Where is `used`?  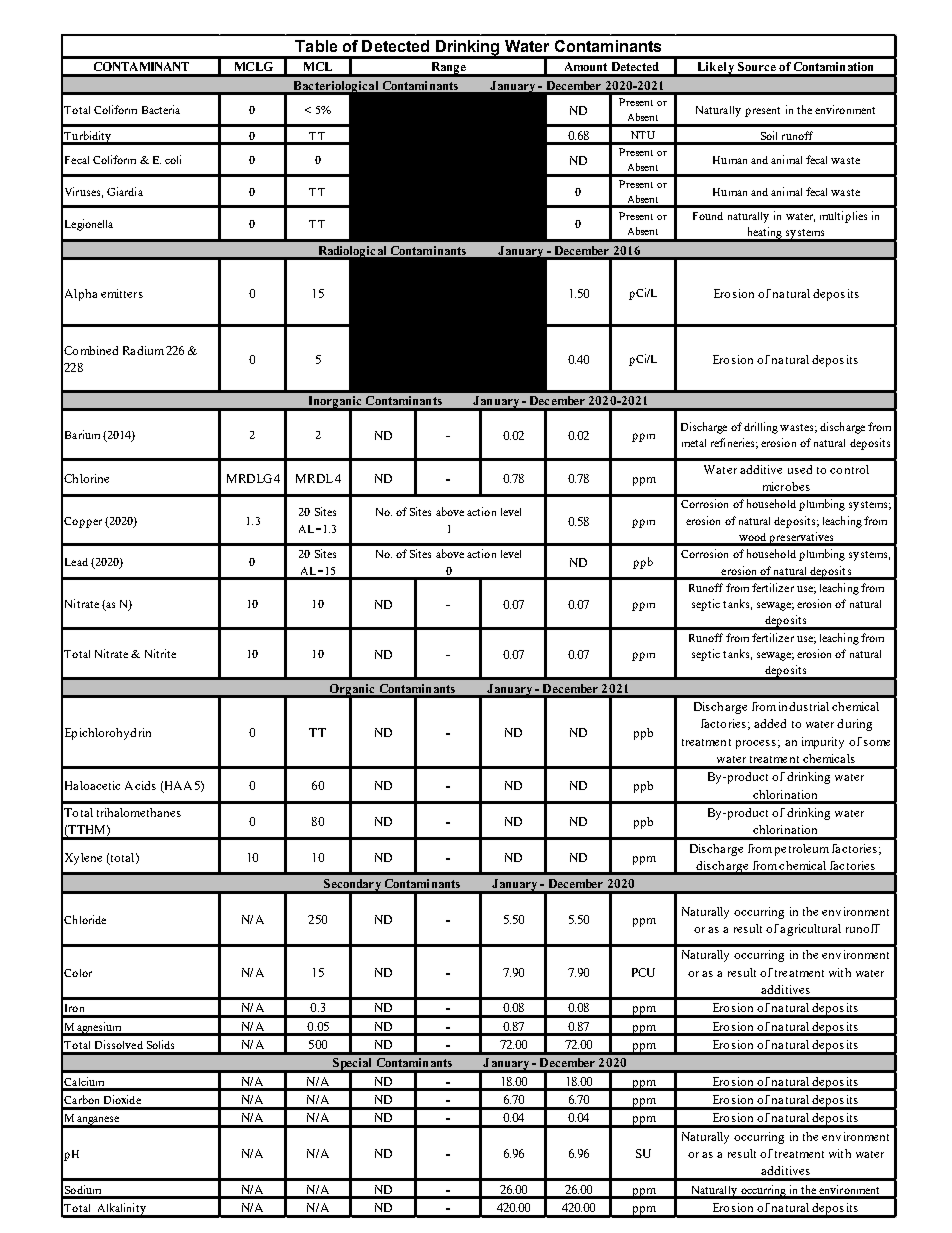
used is located at coordinates (800, 469).
